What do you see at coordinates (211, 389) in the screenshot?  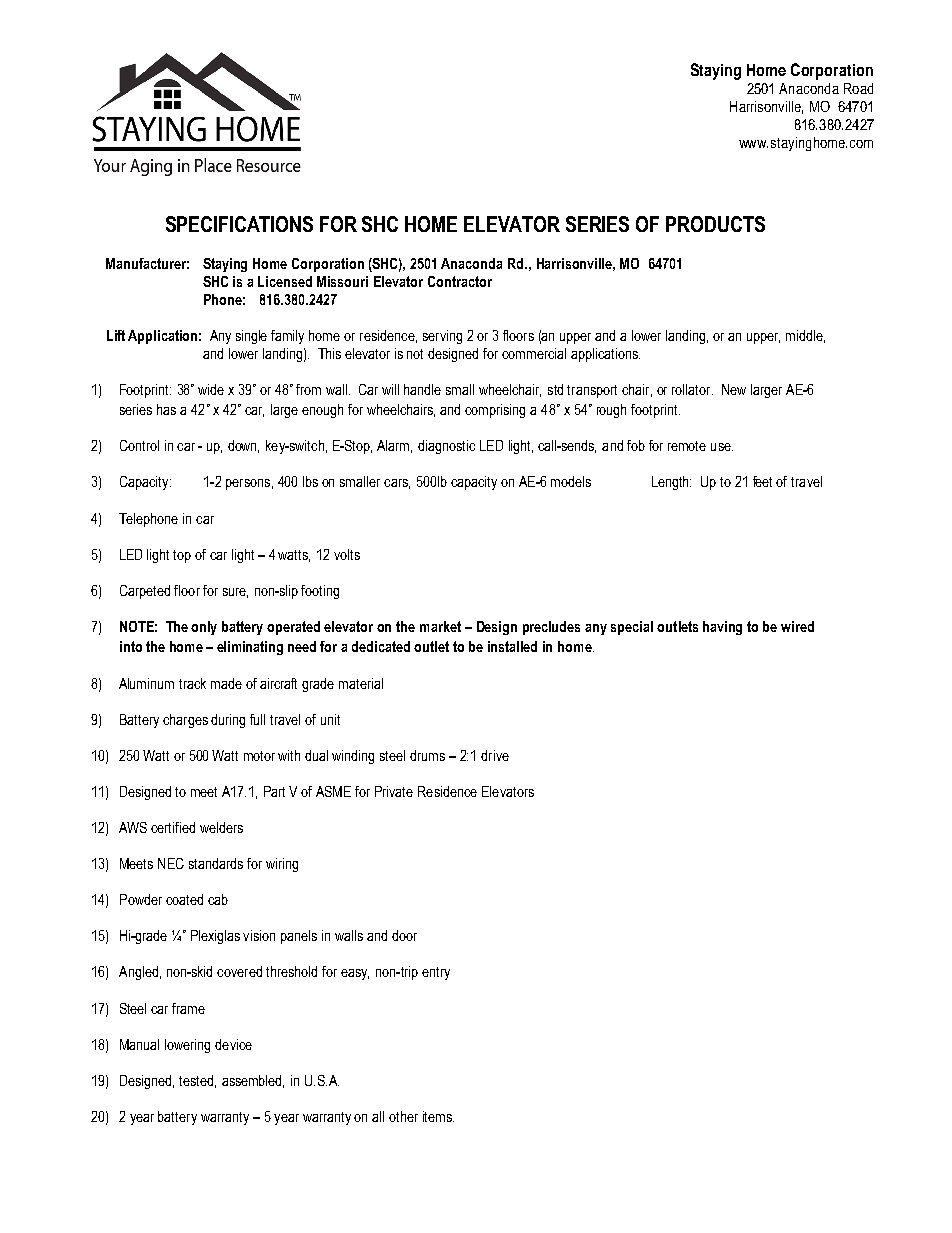 I see `wide` at bounding box center [211, 389].
